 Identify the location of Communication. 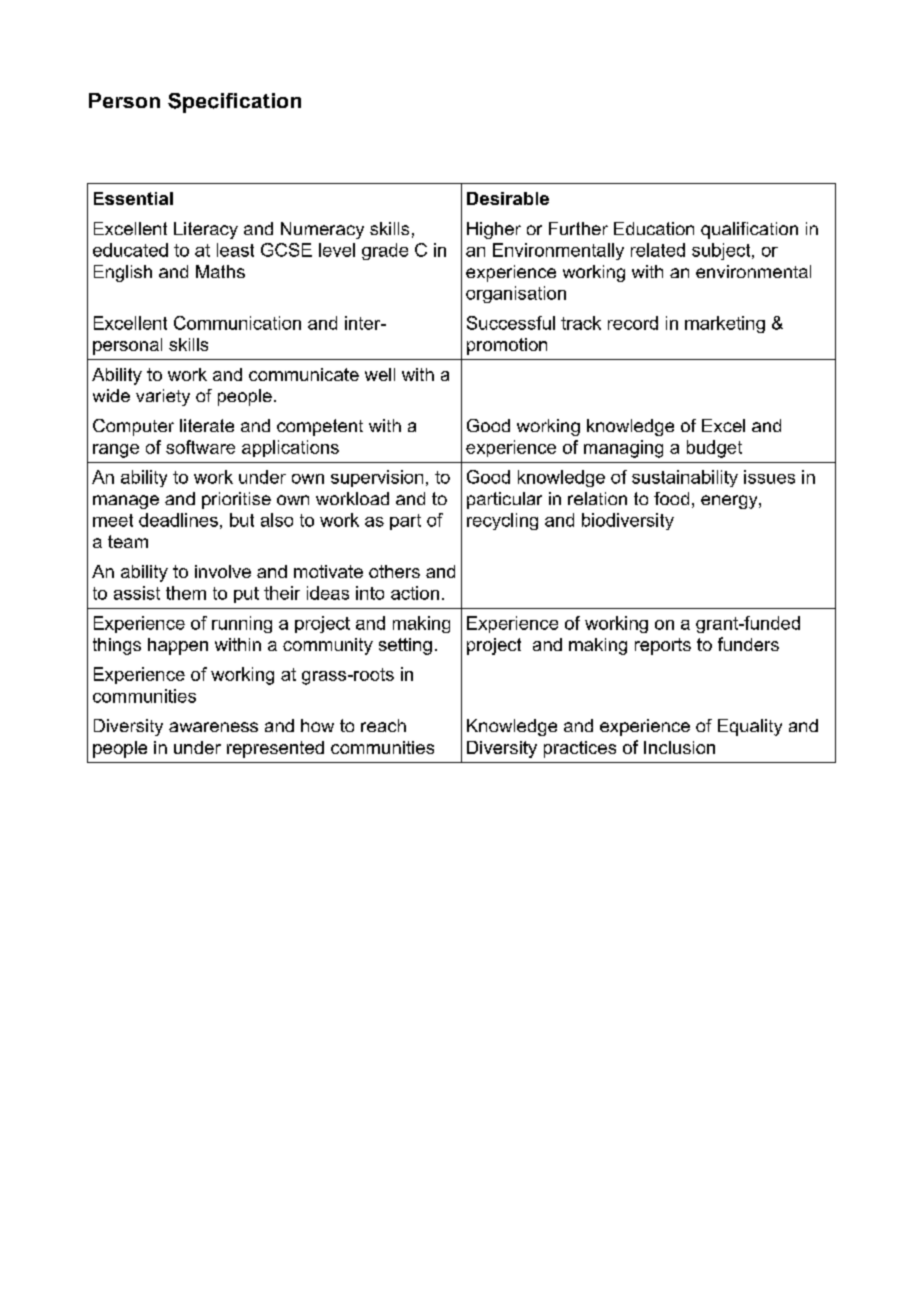
(237, 323).
